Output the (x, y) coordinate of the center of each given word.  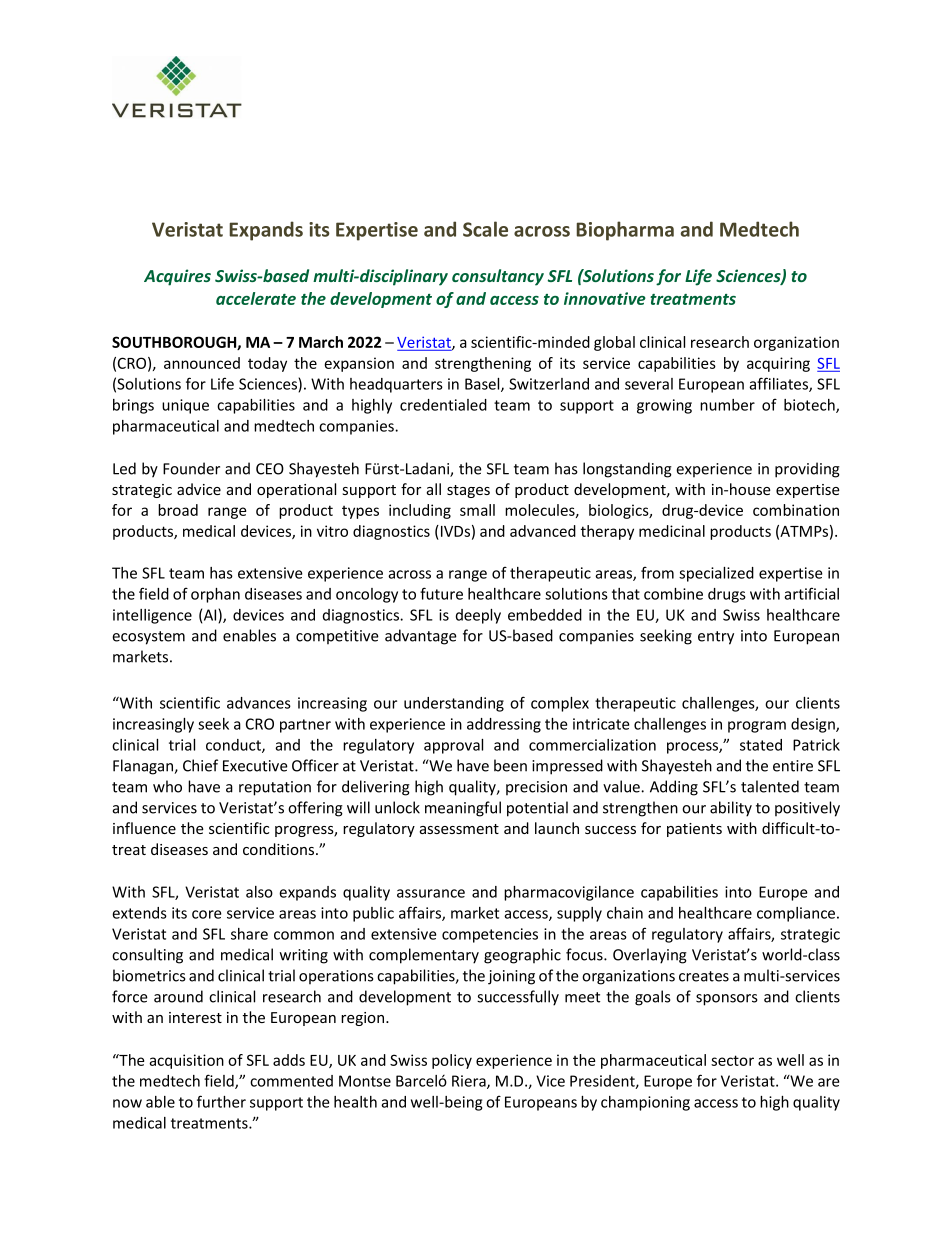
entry (716, 638)
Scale (485, 229)
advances (259, 703)
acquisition (186, 1061)
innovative (605, 298)
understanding (454, 704)
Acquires (177, 277)
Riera (470, 1082)
